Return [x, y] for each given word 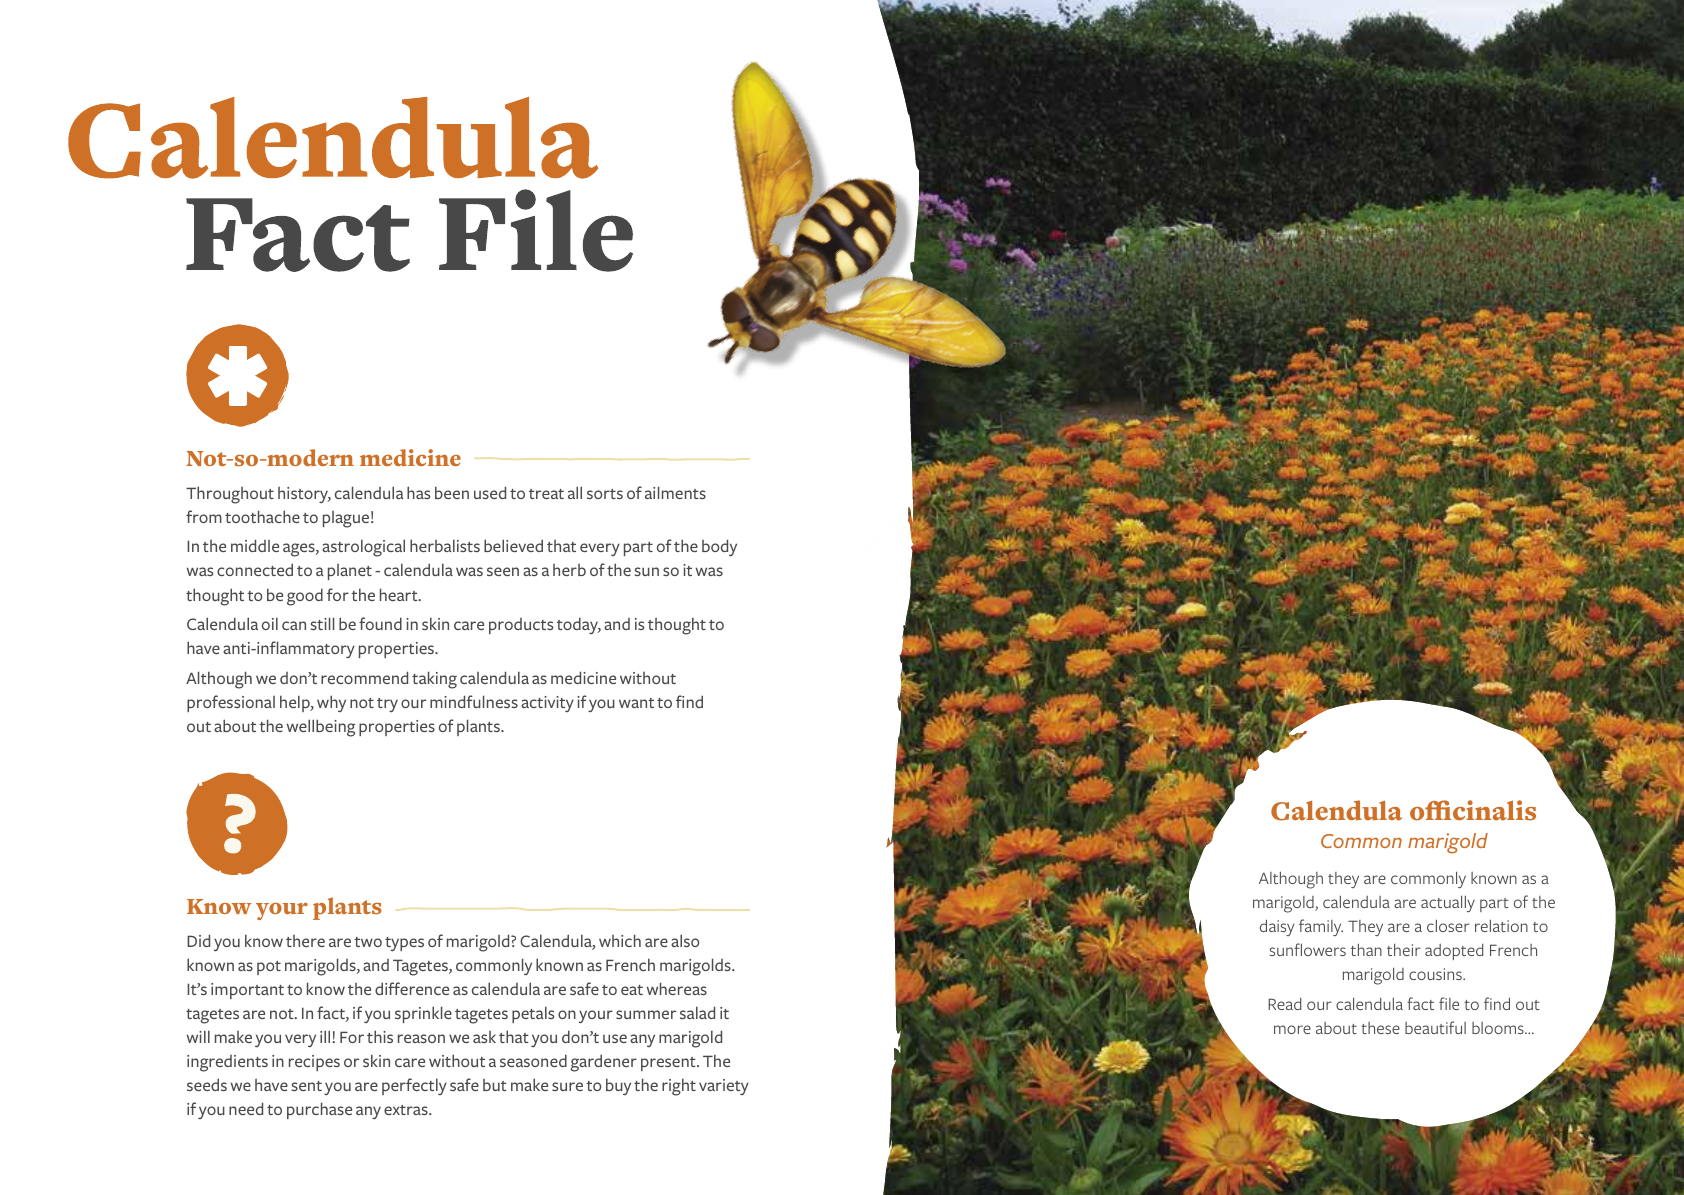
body [719, 547]
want [636, 703]
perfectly [414, 1086]
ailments [675, 492]
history [304, 495]
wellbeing [321, 728]
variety [724, 1087]
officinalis [1473, 810]
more [1292, 1029]
